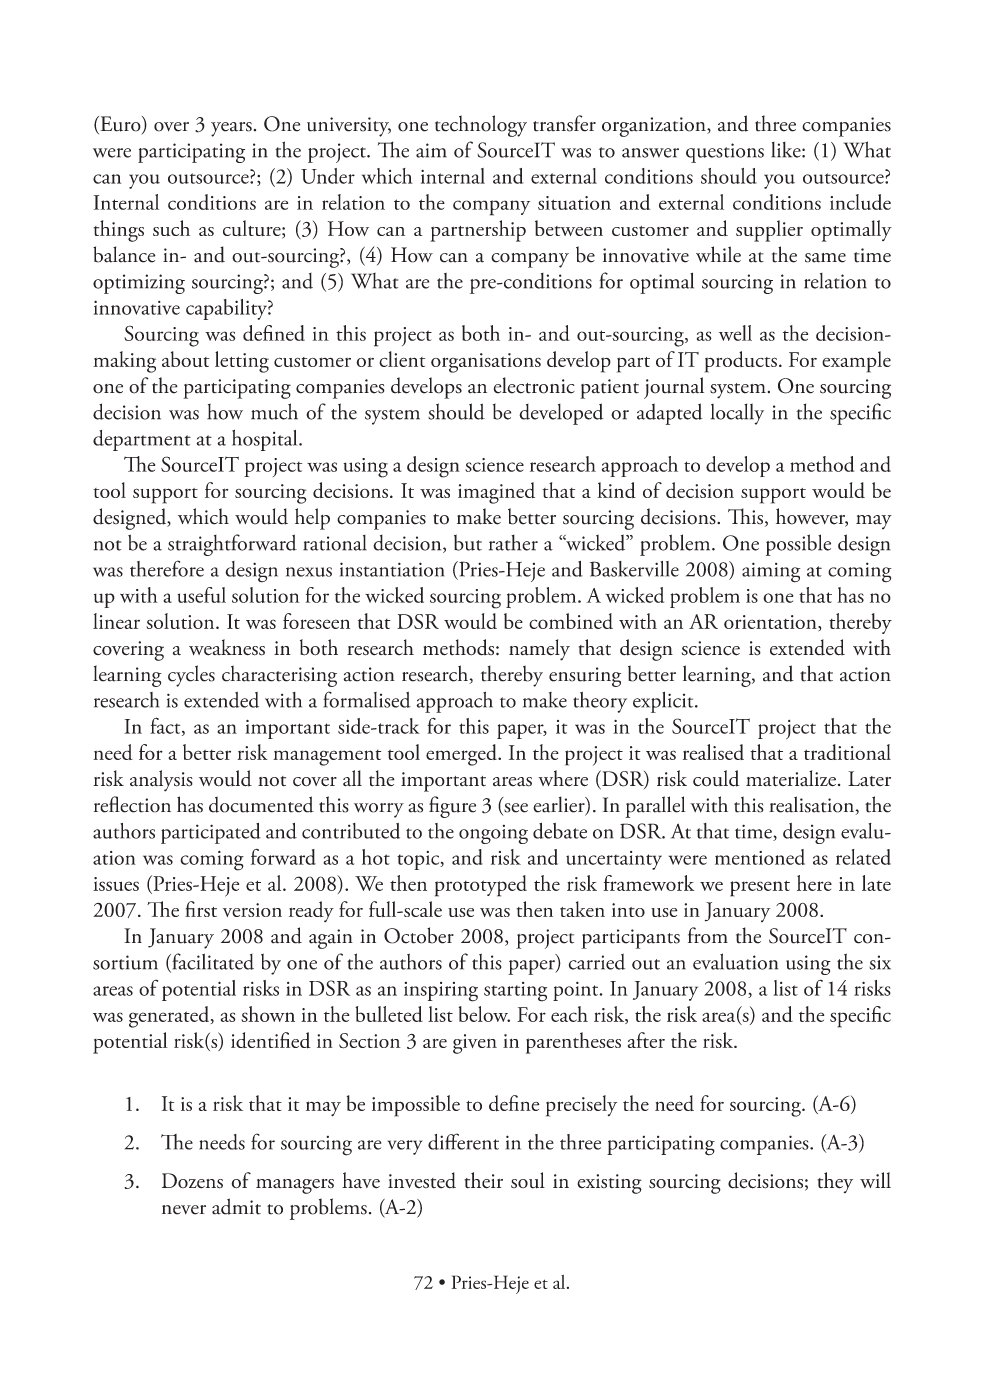  Describe the element at coordinates (539, 650) in the screenshot. I see `namely` at that location.
